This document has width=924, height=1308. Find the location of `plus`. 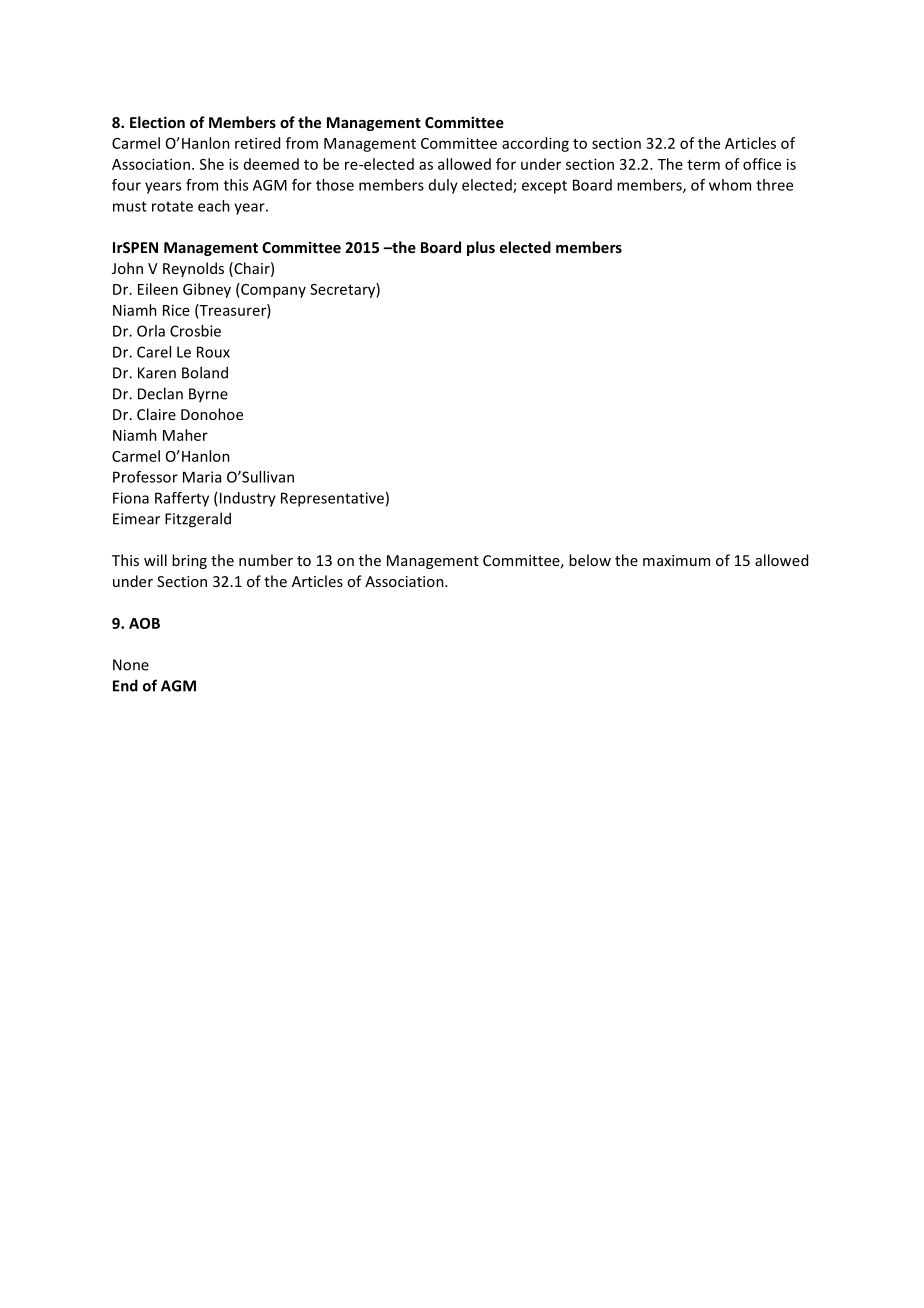

plus is located at coordinates (481, 248).
